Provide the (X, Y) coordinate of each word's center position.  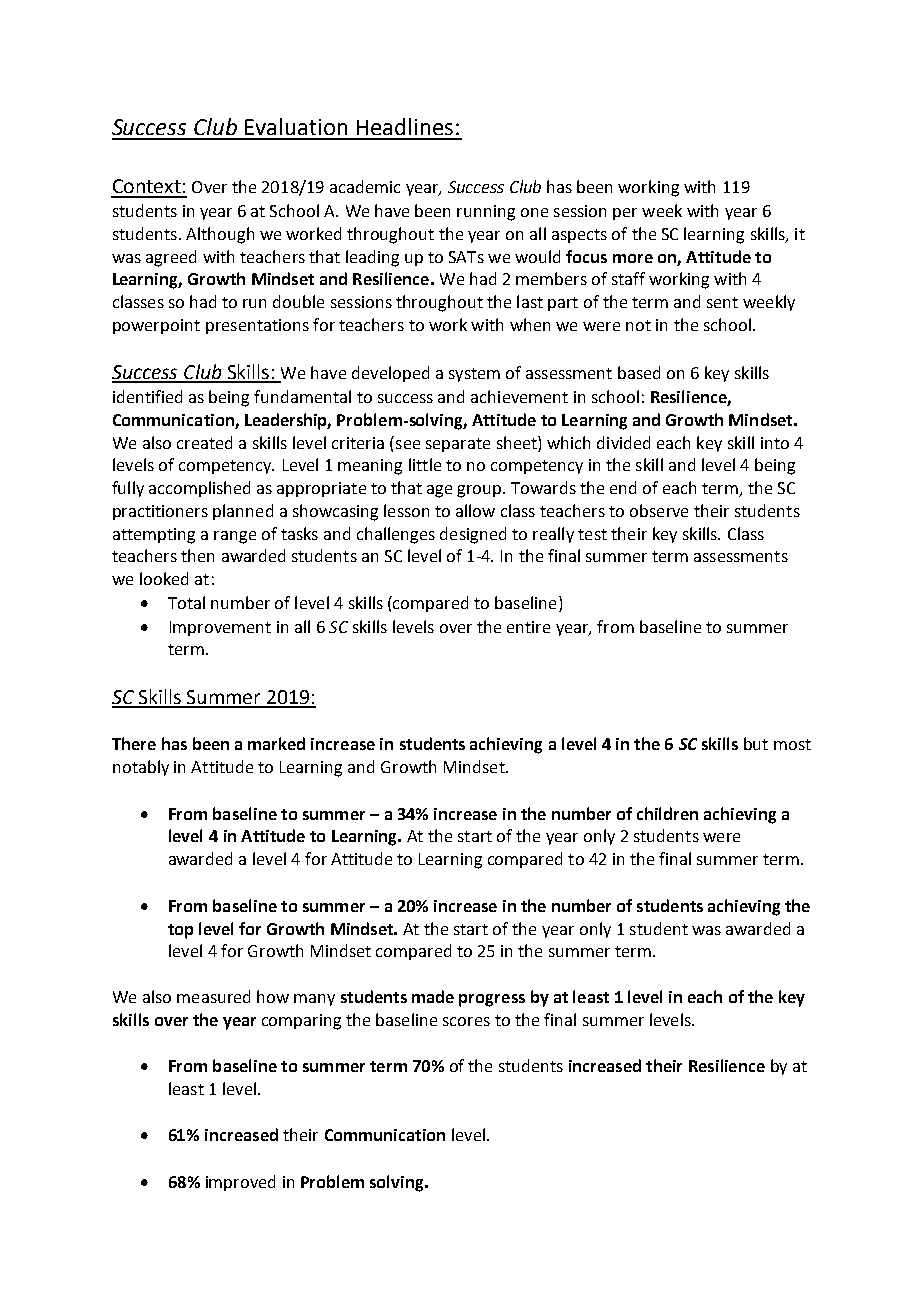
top (180, 931)
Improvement (220, 628)
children (667, 813)
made (433, 996)
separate (458, 445)
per (625, 214)
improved (240, 1183)
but (756, 743)
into (775, 443)
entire (528, 627)
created (204, 442)
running (486, 213)
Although (220, 235)
